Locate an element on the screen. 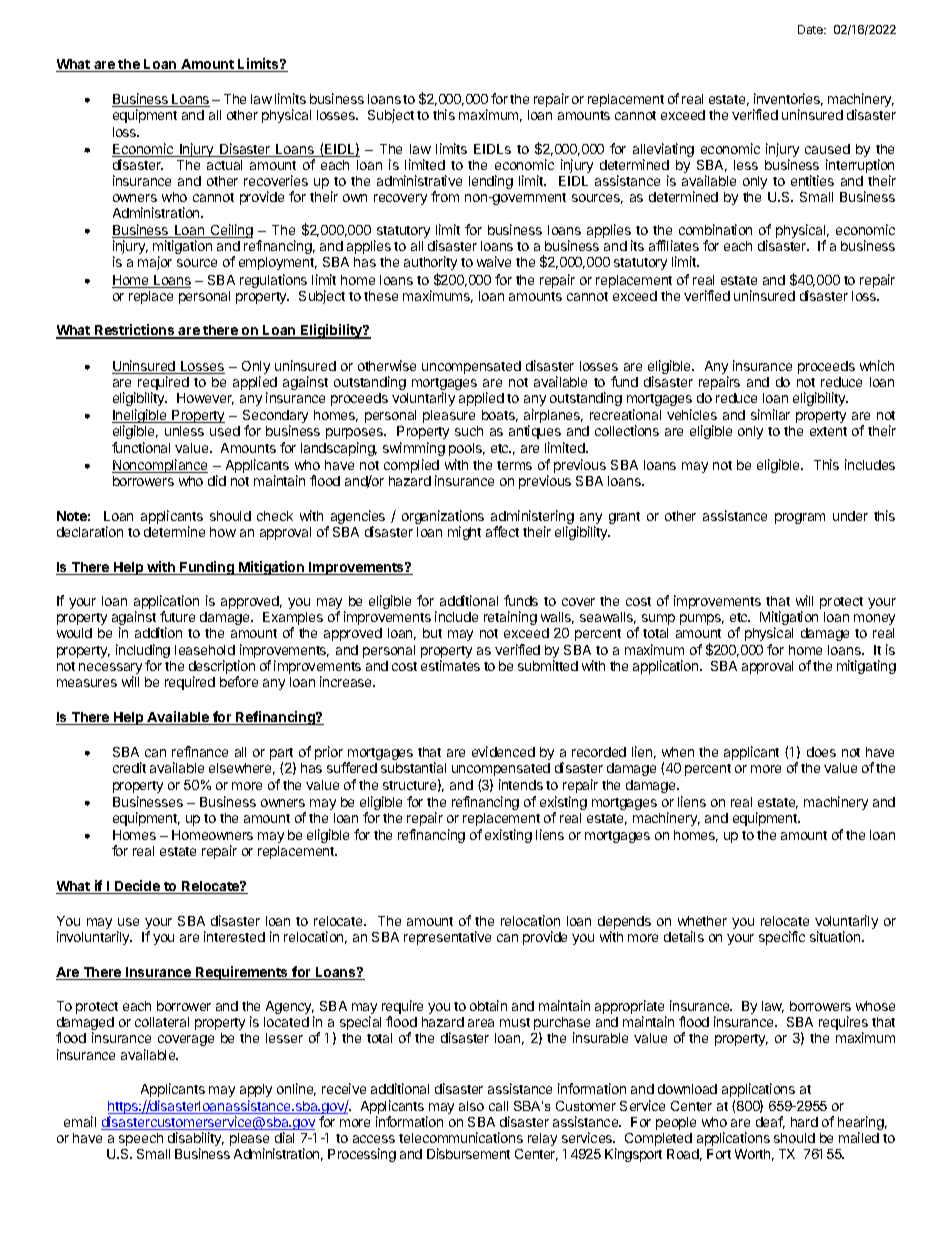 Image resolution: width=952 pixels, height=1233 pixels. actual is located at coordinates (224, 165).
